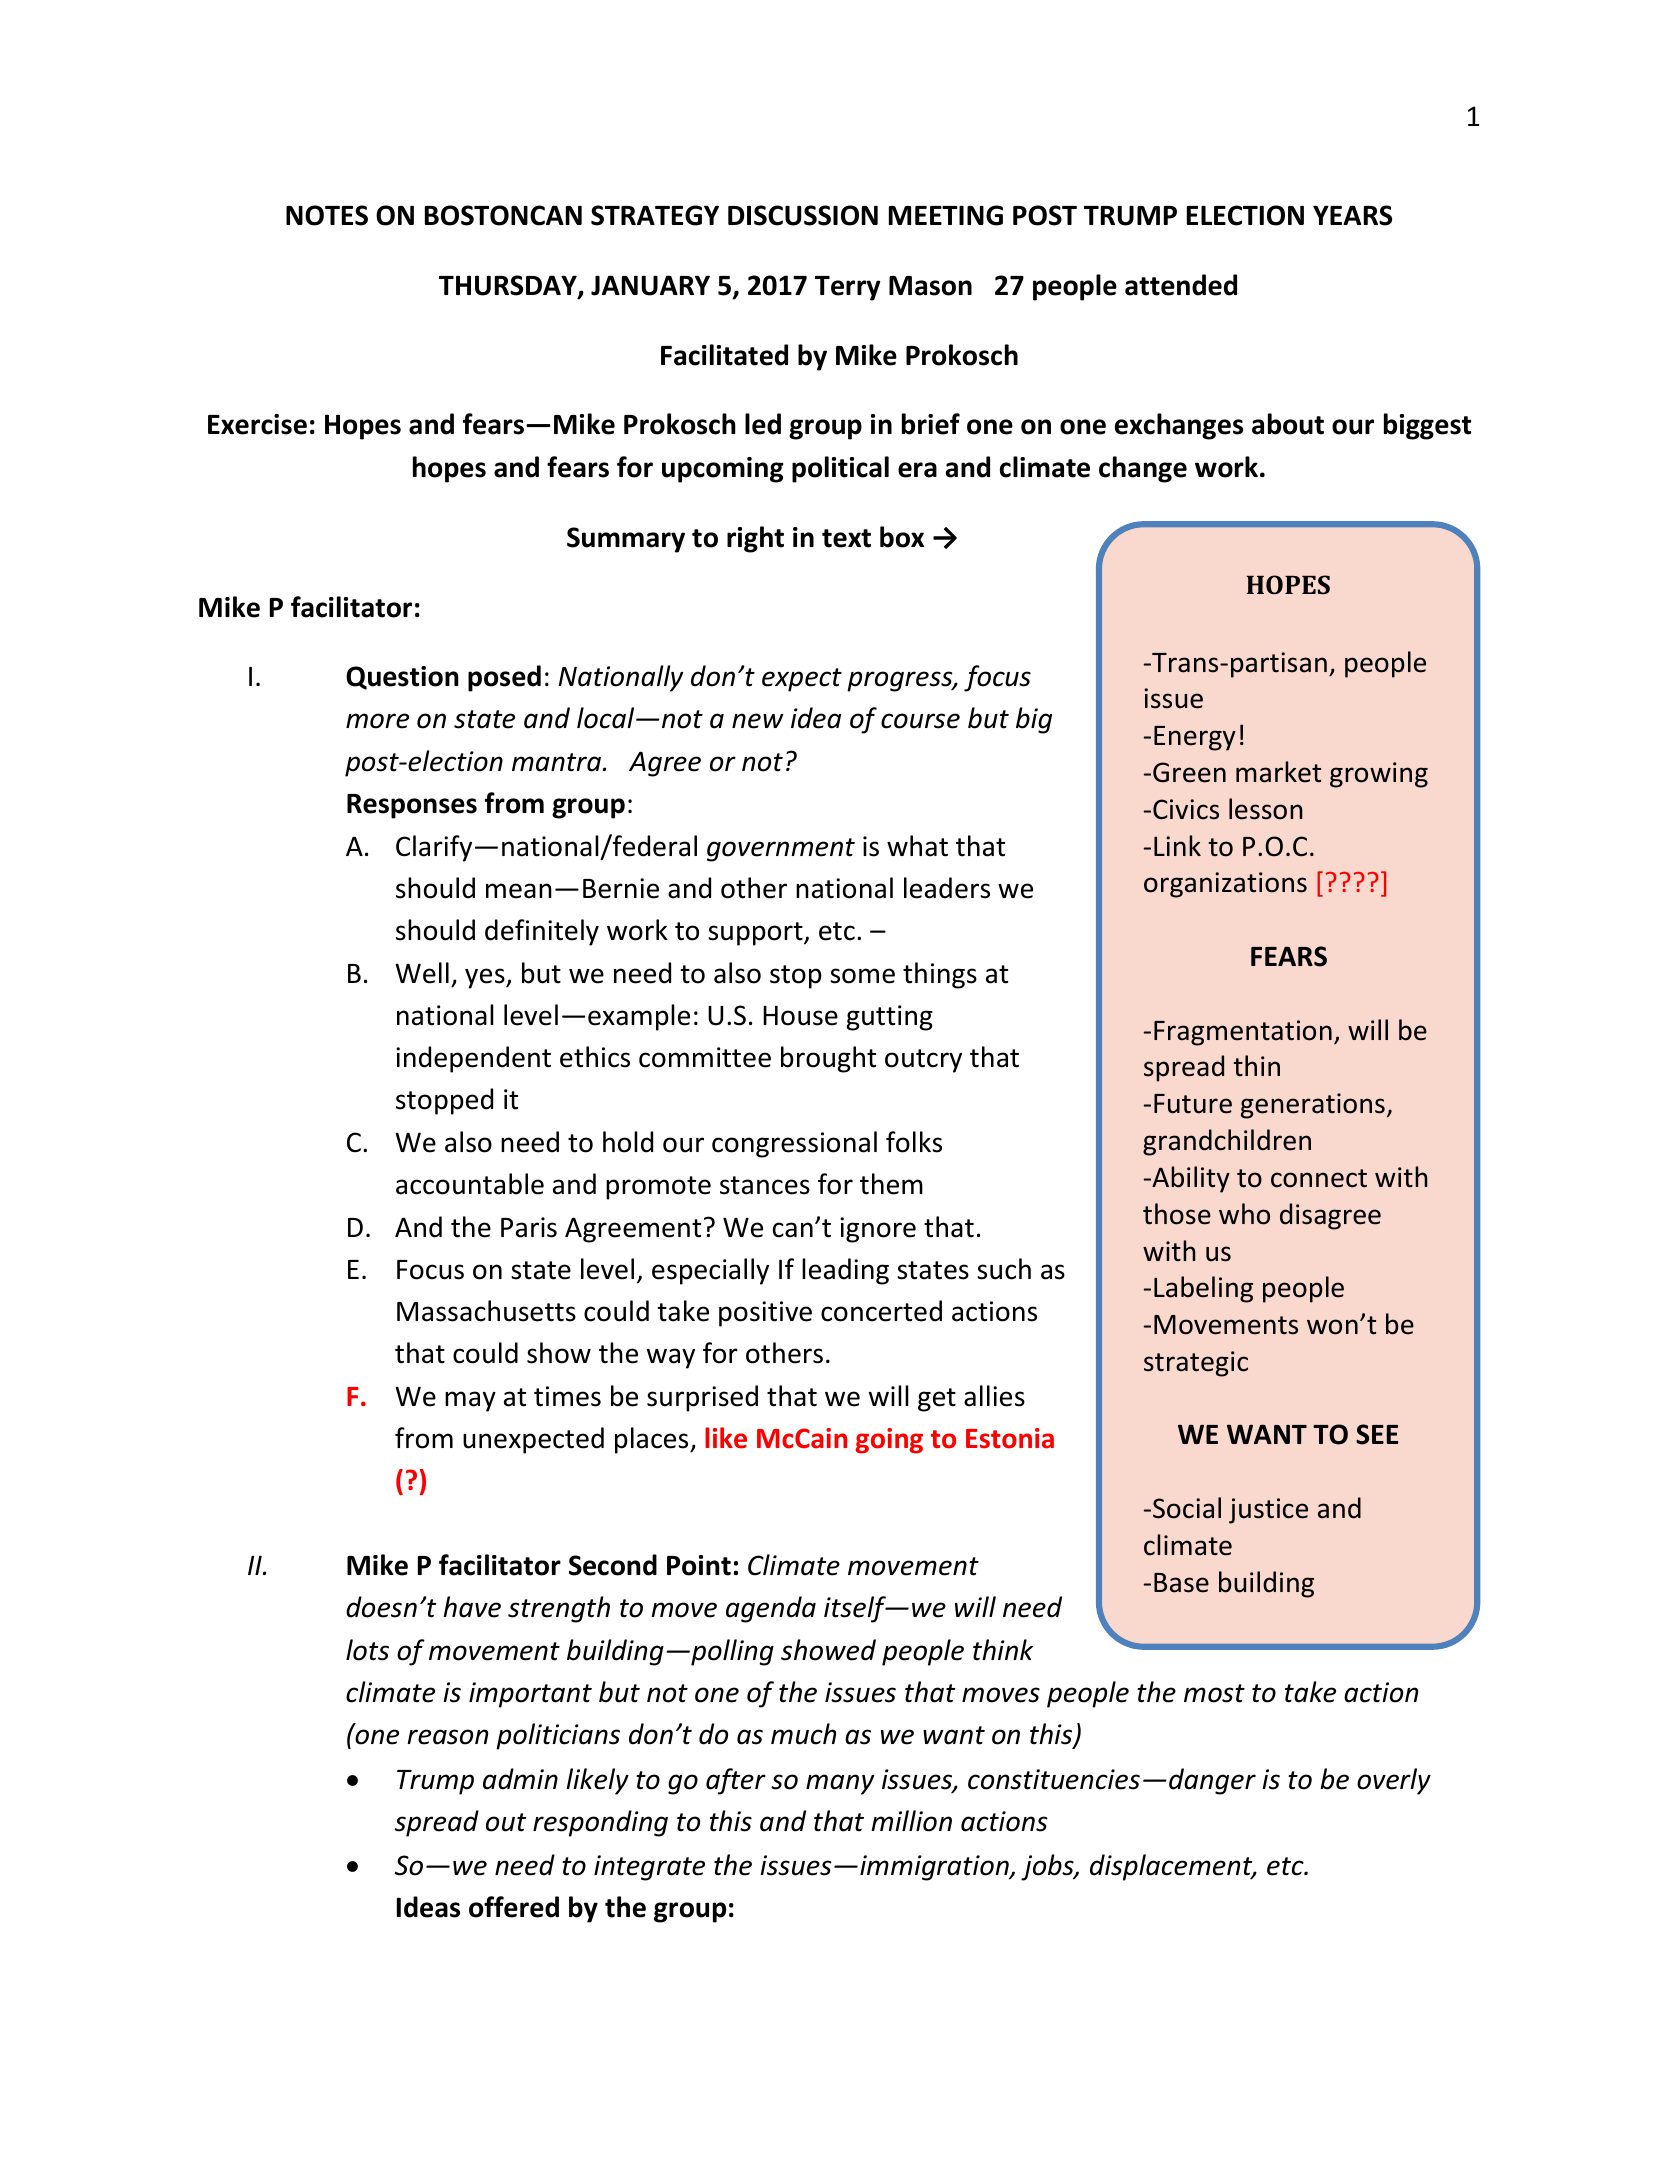 Image resolution: width=1678 pixels, height=2171 pixels. Describe the element at coordinates (1243, 1033) in the screenshot. I see `Fragmentation` at that location.
